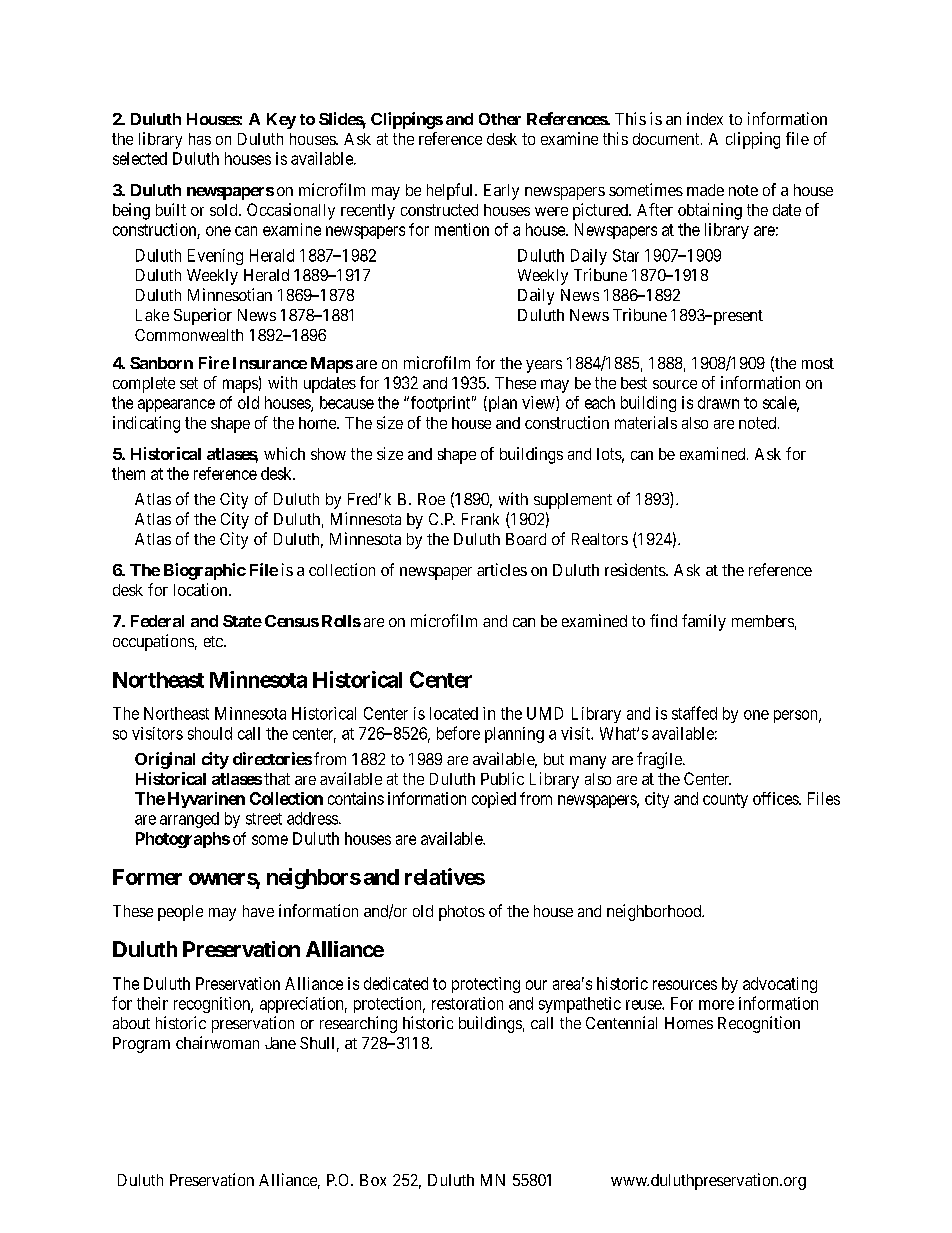  Describe the element at coordinates (200, 139) in the screenshot. I see `has` at that location.
